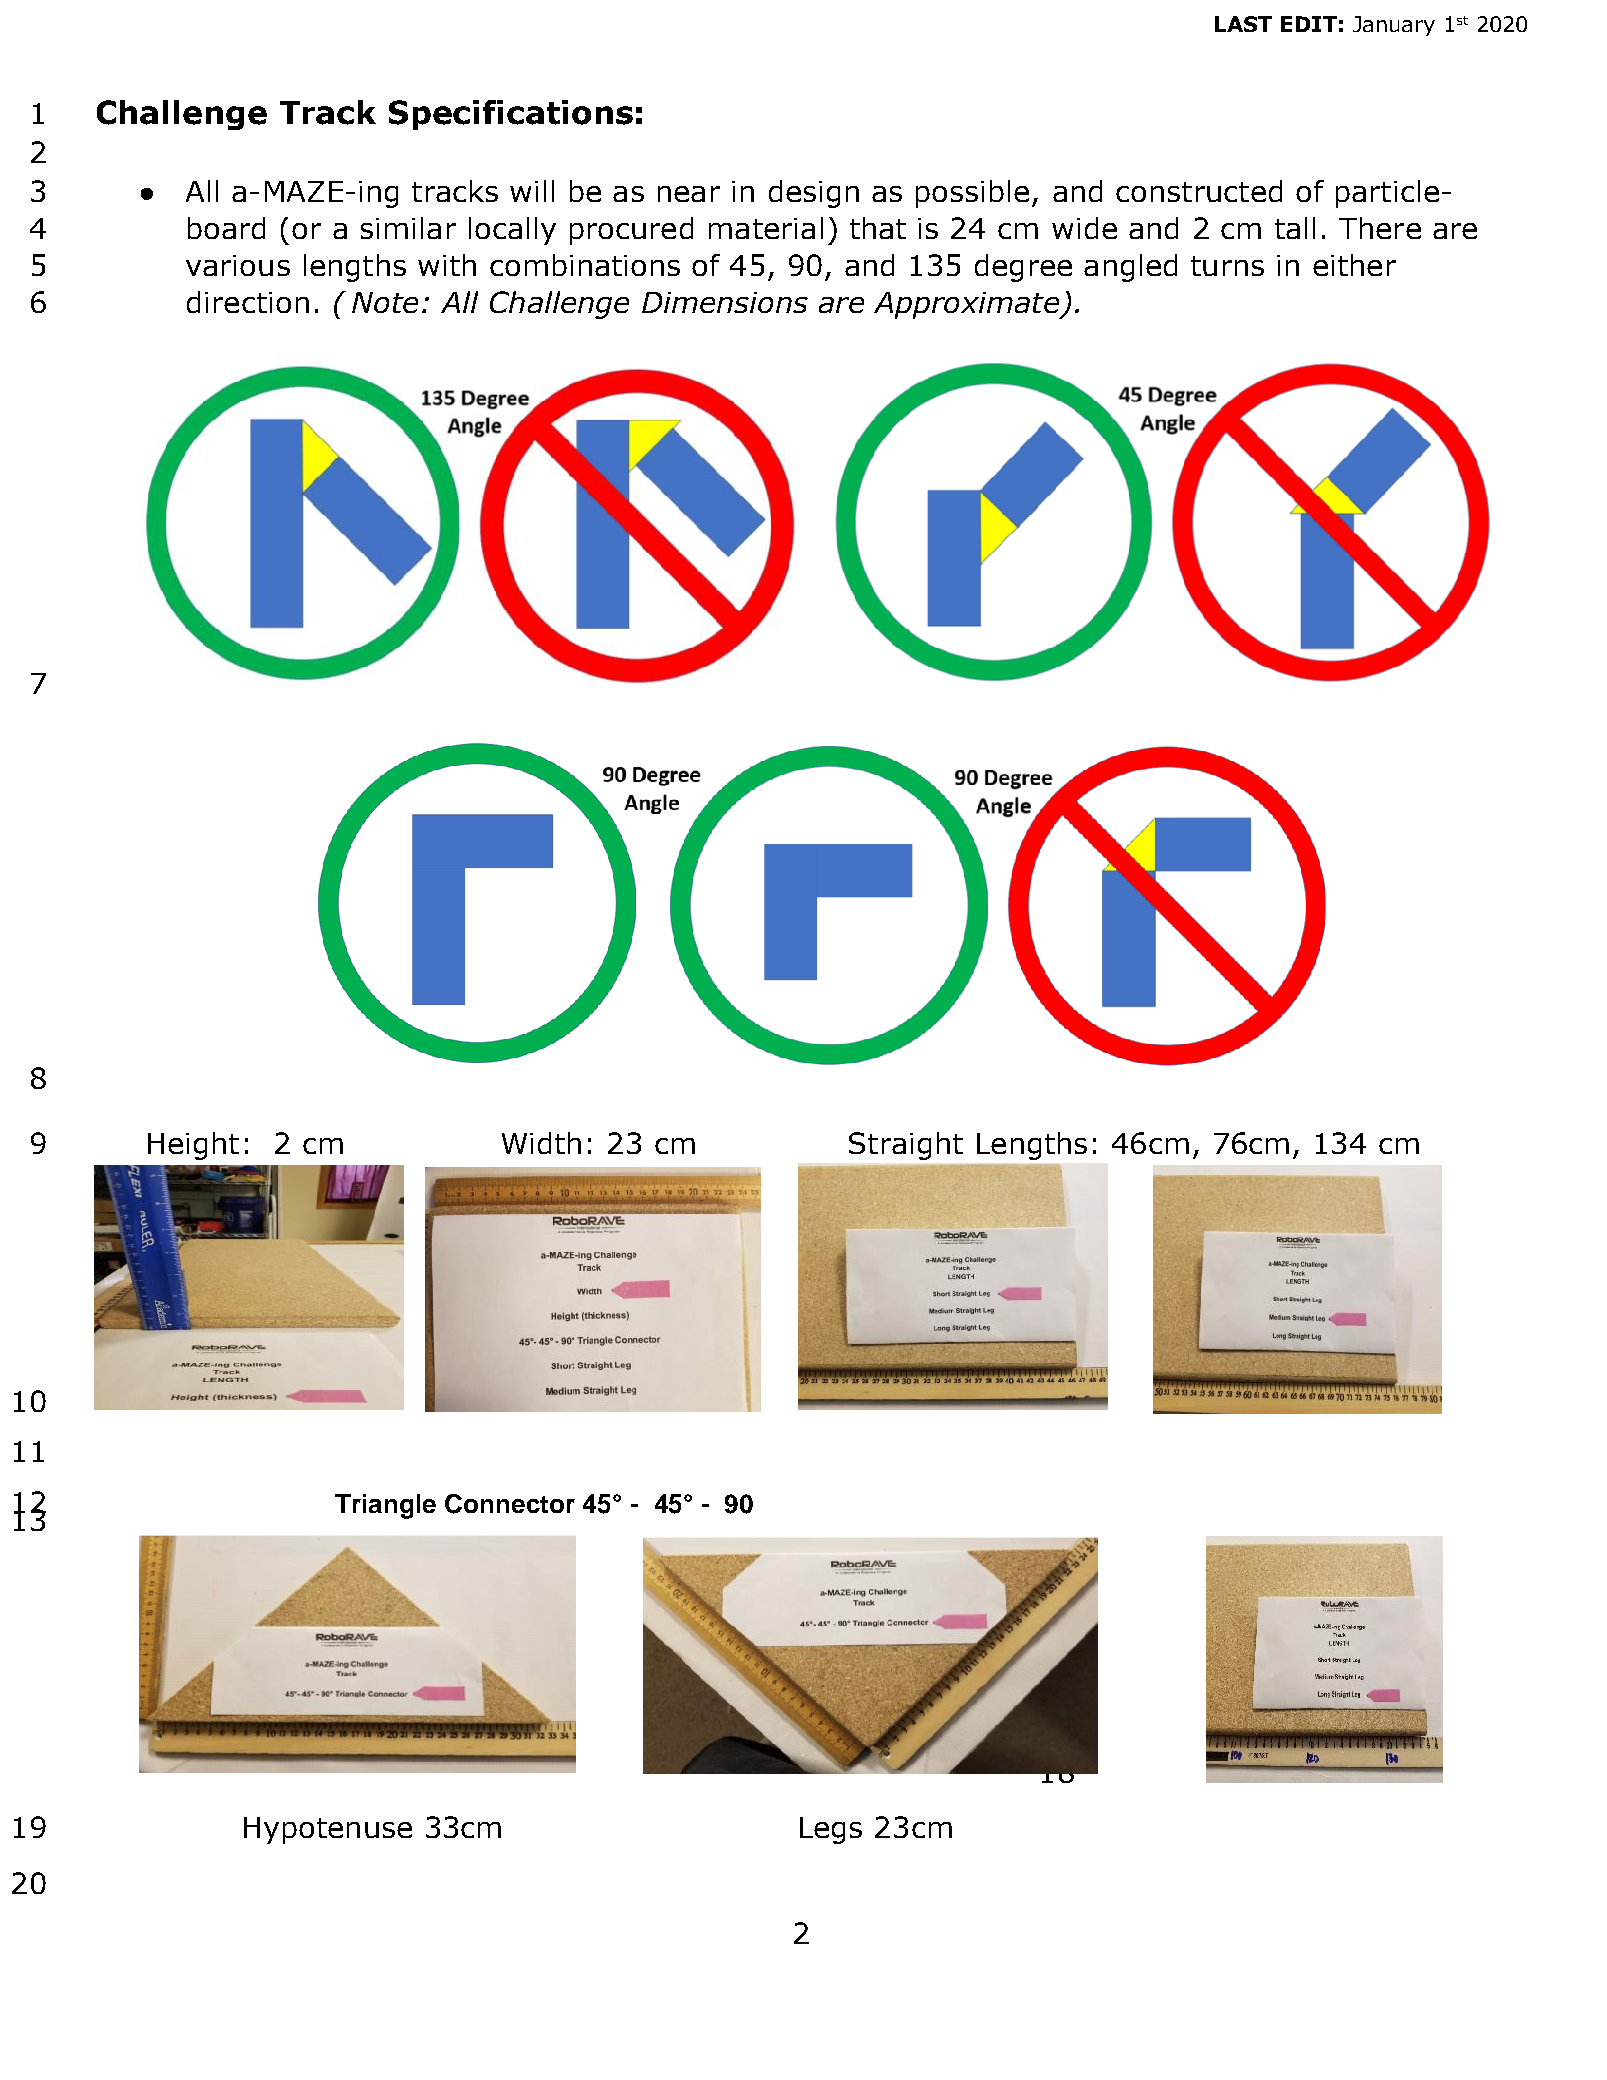  What do you see at coordinates (385, 302) in the screenshot?
I see `Note` at bounding box center [385, 302].
